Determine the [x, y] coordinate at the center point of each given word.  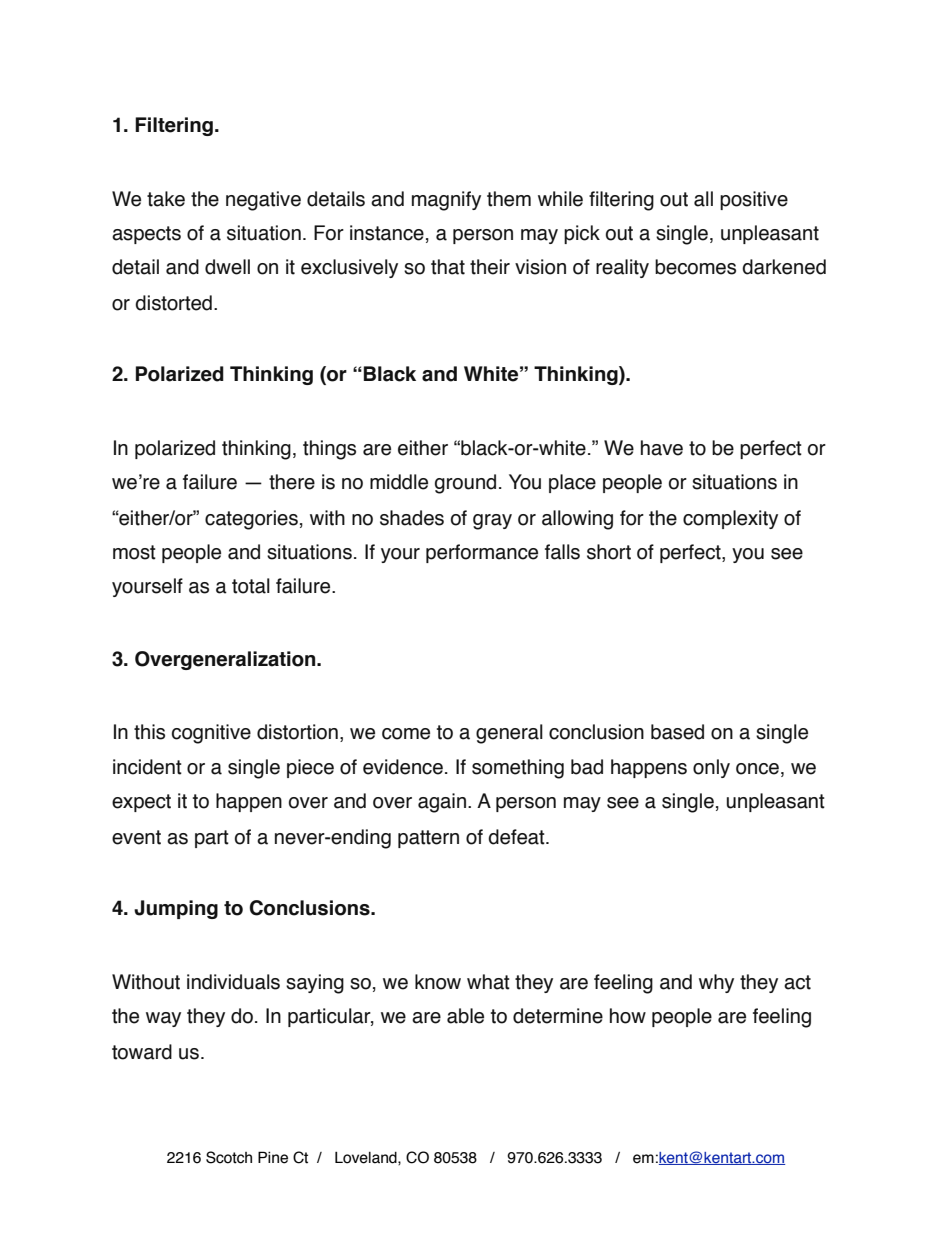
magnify [446, 201]
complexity [730, 519]
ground [465, 484]
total [251, 586]
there [292, 482]
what [488, 982]
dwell [227, 267]
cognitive [211, 734]
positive [754, 200]
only [711, 768]
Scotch [229, 1157]
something [518, 769]
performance [482, 553]
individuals [233, 982]
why [716, 983]
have [662, 448]
